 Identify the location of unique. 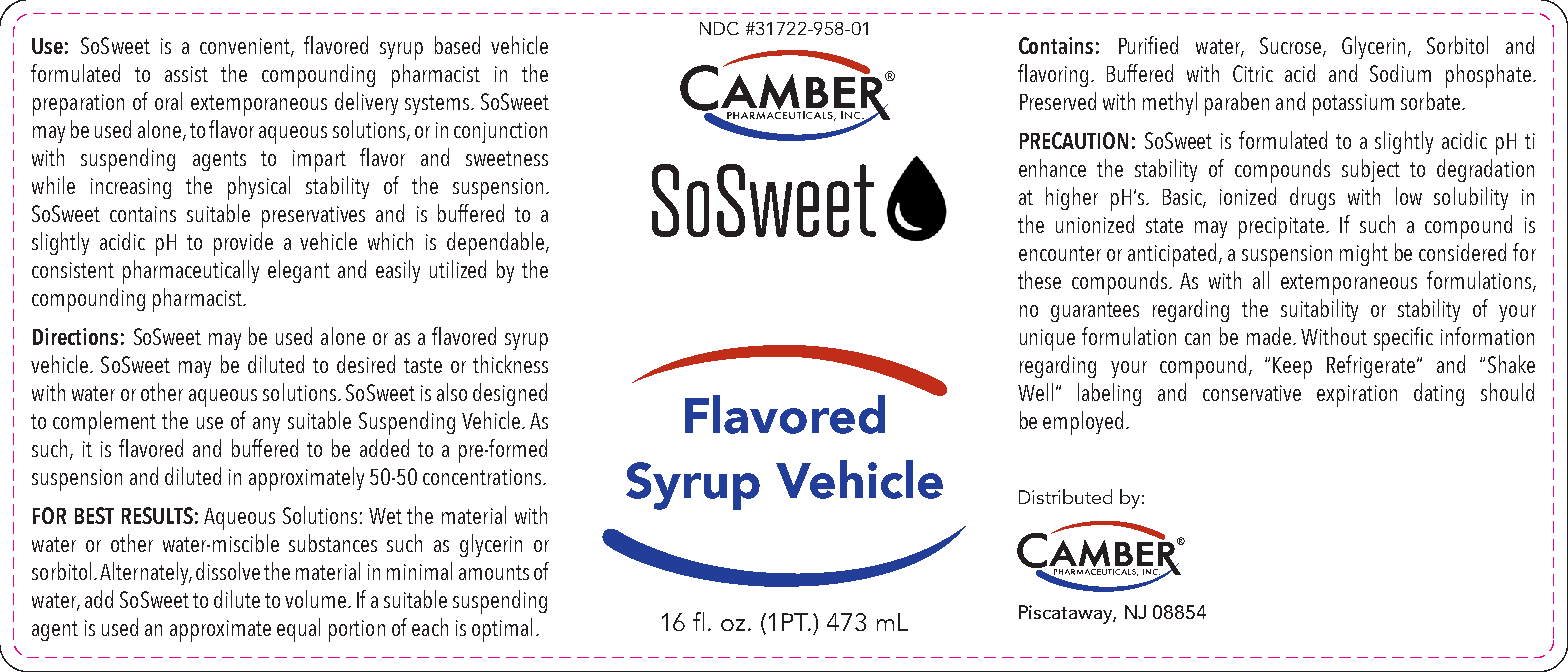
(1047, 340).
